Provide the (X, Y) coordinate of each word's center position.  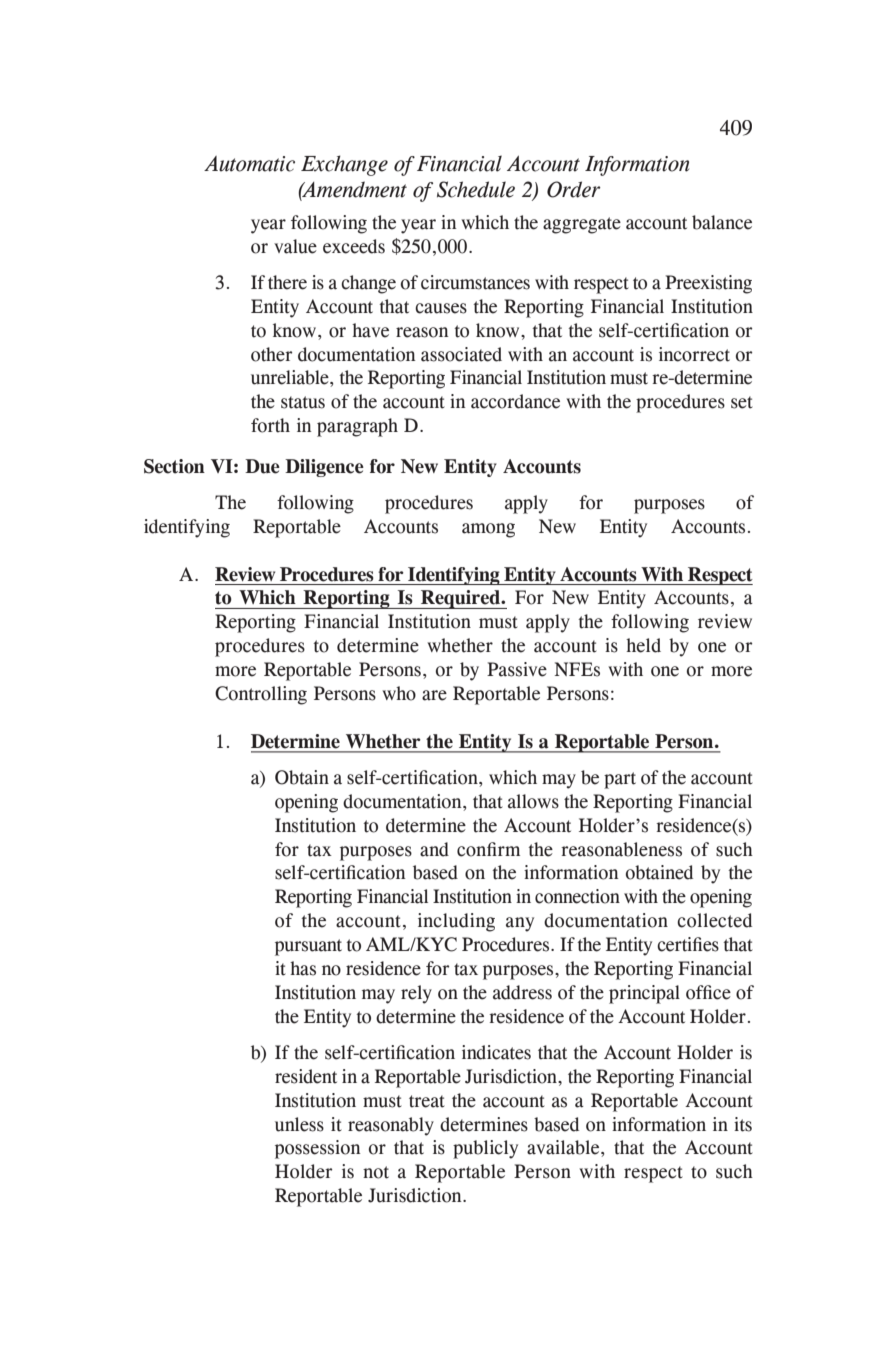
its (743, 1124)
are (434, 695)
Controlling (261, 695)
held (643, 645)
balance (722, 222)
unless (299, 1124)
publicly (485, 1149)
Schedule (476, 189)
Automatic (249, 164)
